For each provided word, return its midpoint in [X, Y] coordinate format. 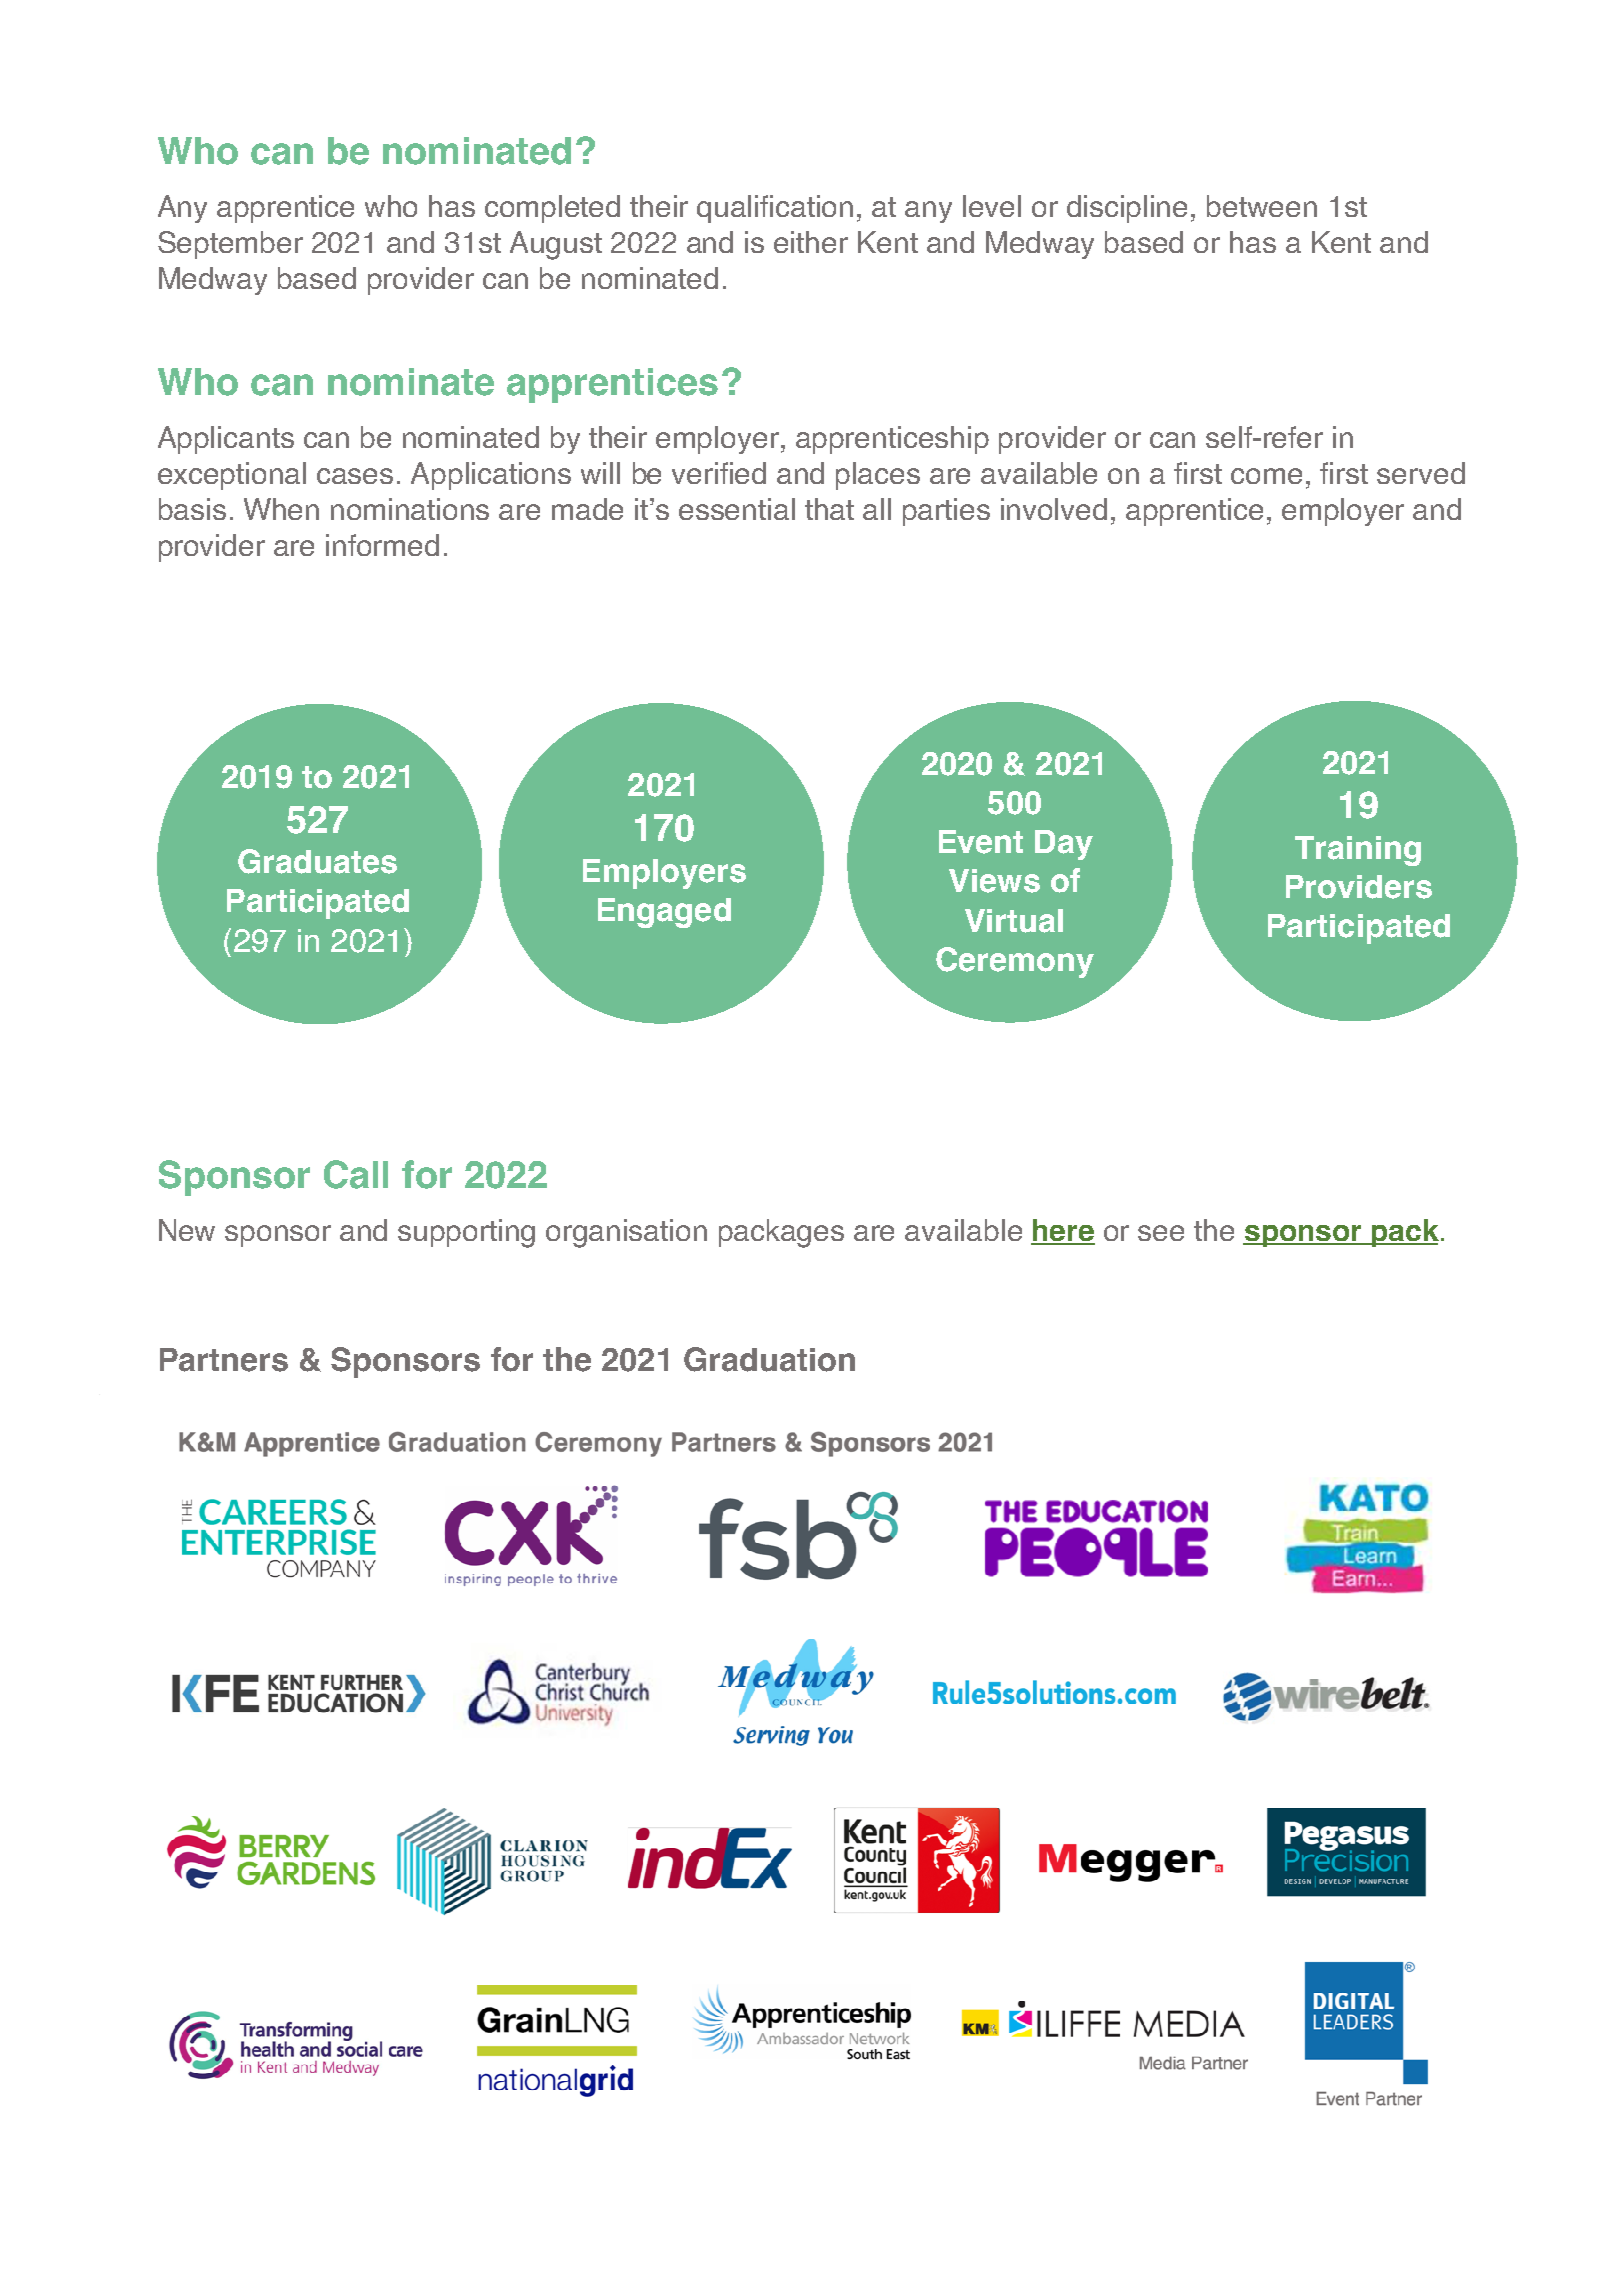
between [1262, 206]
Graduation [769, 1359]
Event [981, 842]
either [811, 242]
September [230, 245]
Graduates [317, 861]
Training [1358, 851]
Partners [224, 1360]
